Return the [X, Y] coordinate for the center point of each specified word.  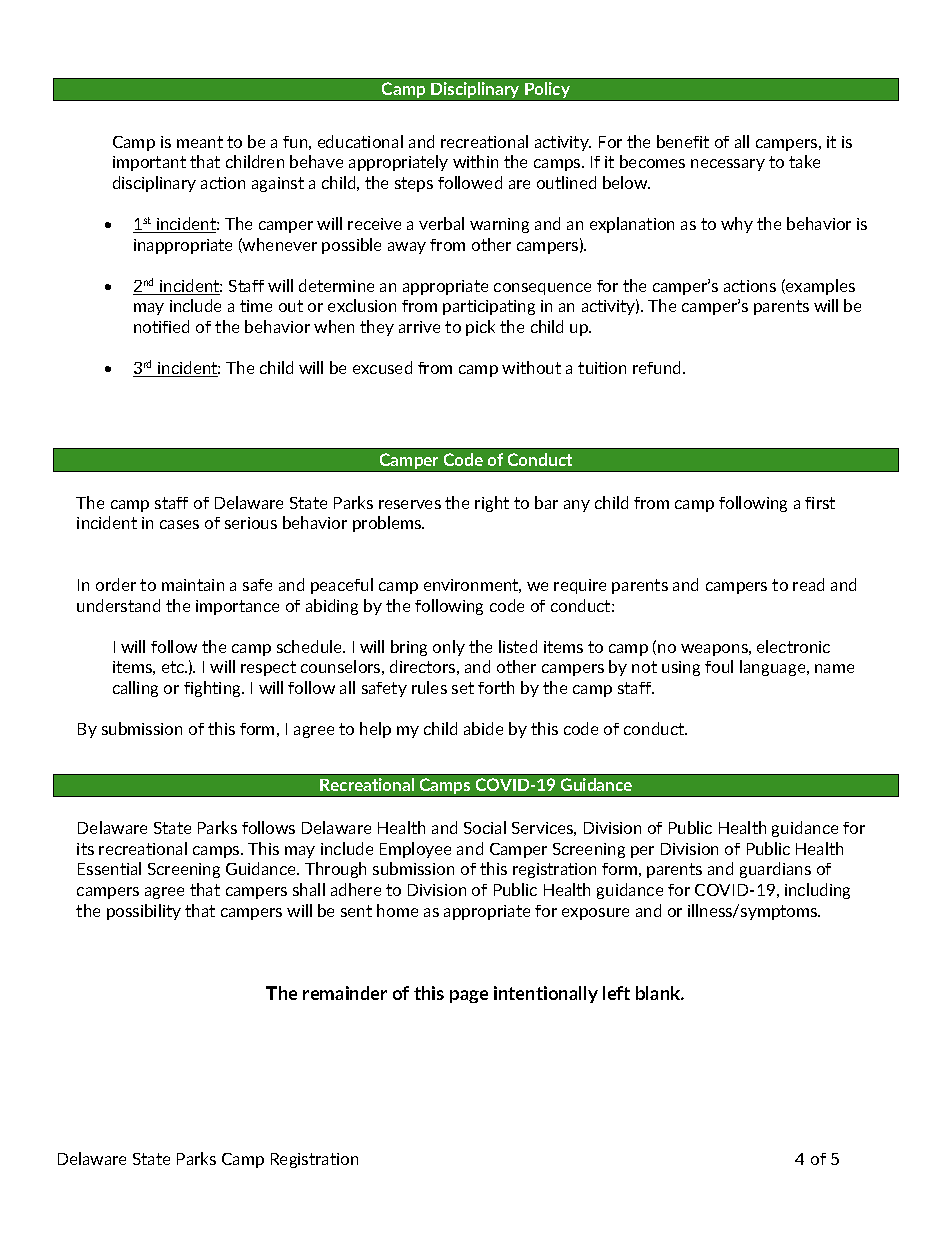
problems [388, 524]
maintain [193, 585]
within [475, 161]
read [808, 584]
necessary [728, 165]
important [149, 163]
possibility [144, 912]
